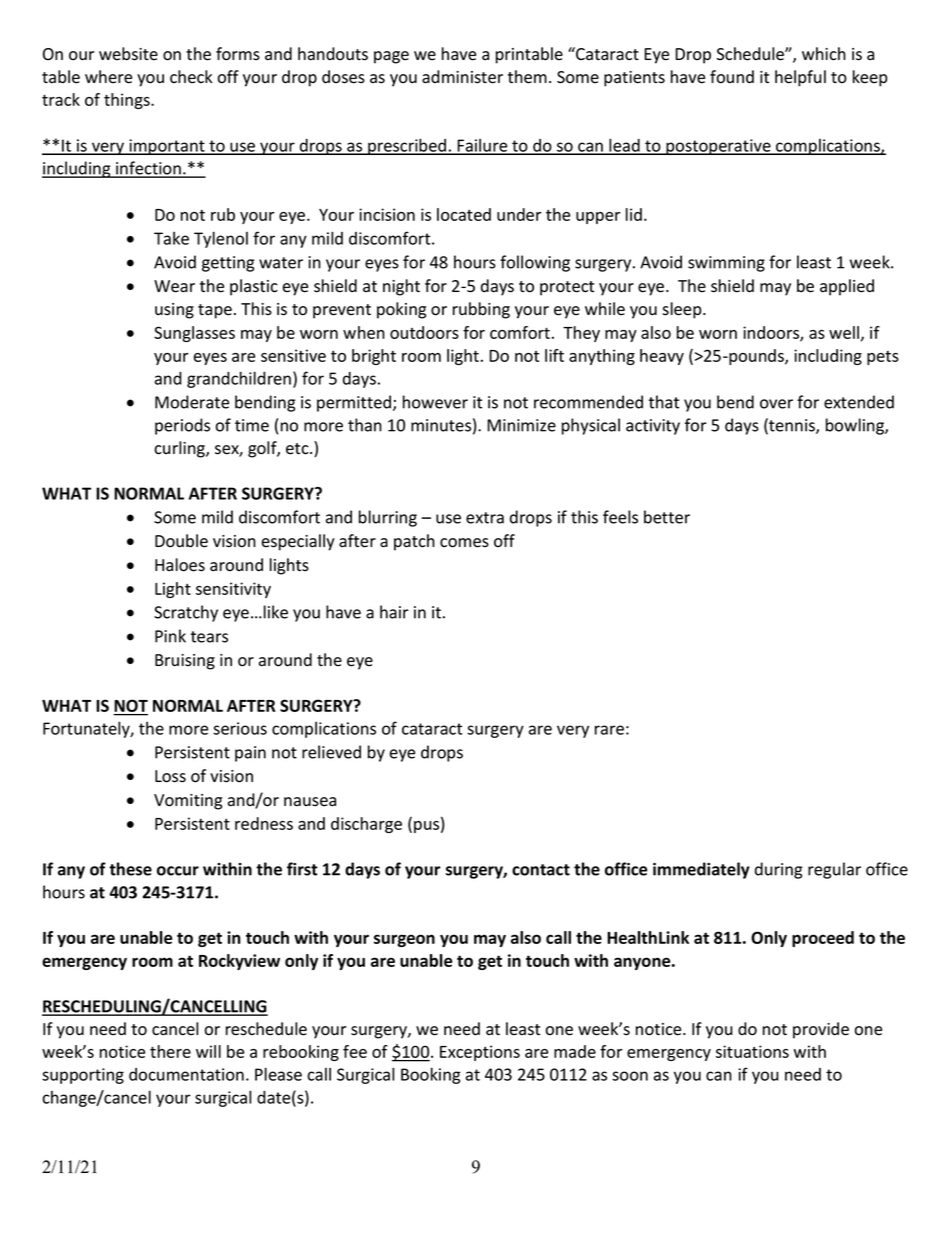  Describe the element at coordinates (667, 517) in the image. I see `better` at that location.
